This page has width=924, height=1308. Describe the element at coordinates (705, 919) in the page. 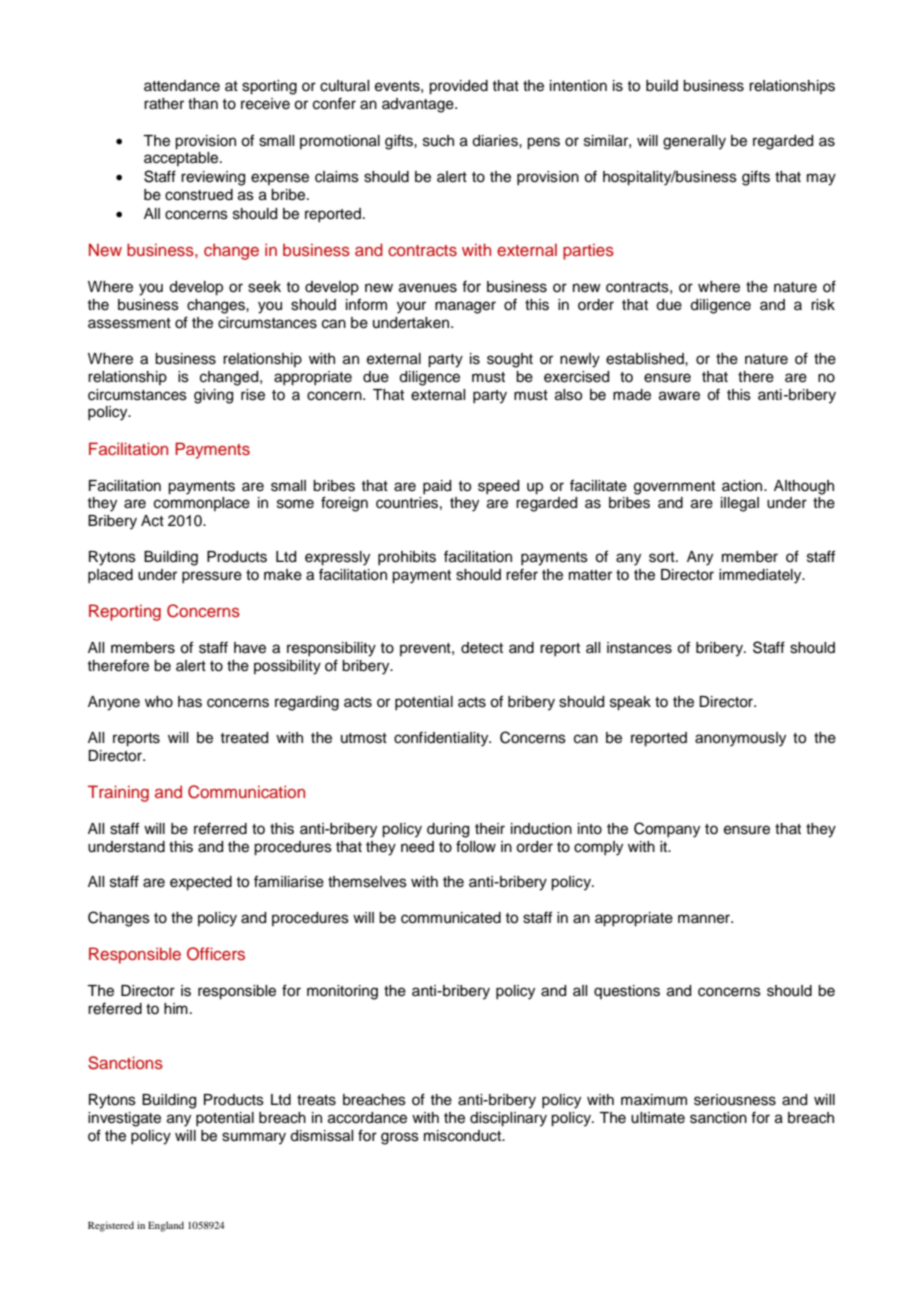

I see `manner` at that location.
